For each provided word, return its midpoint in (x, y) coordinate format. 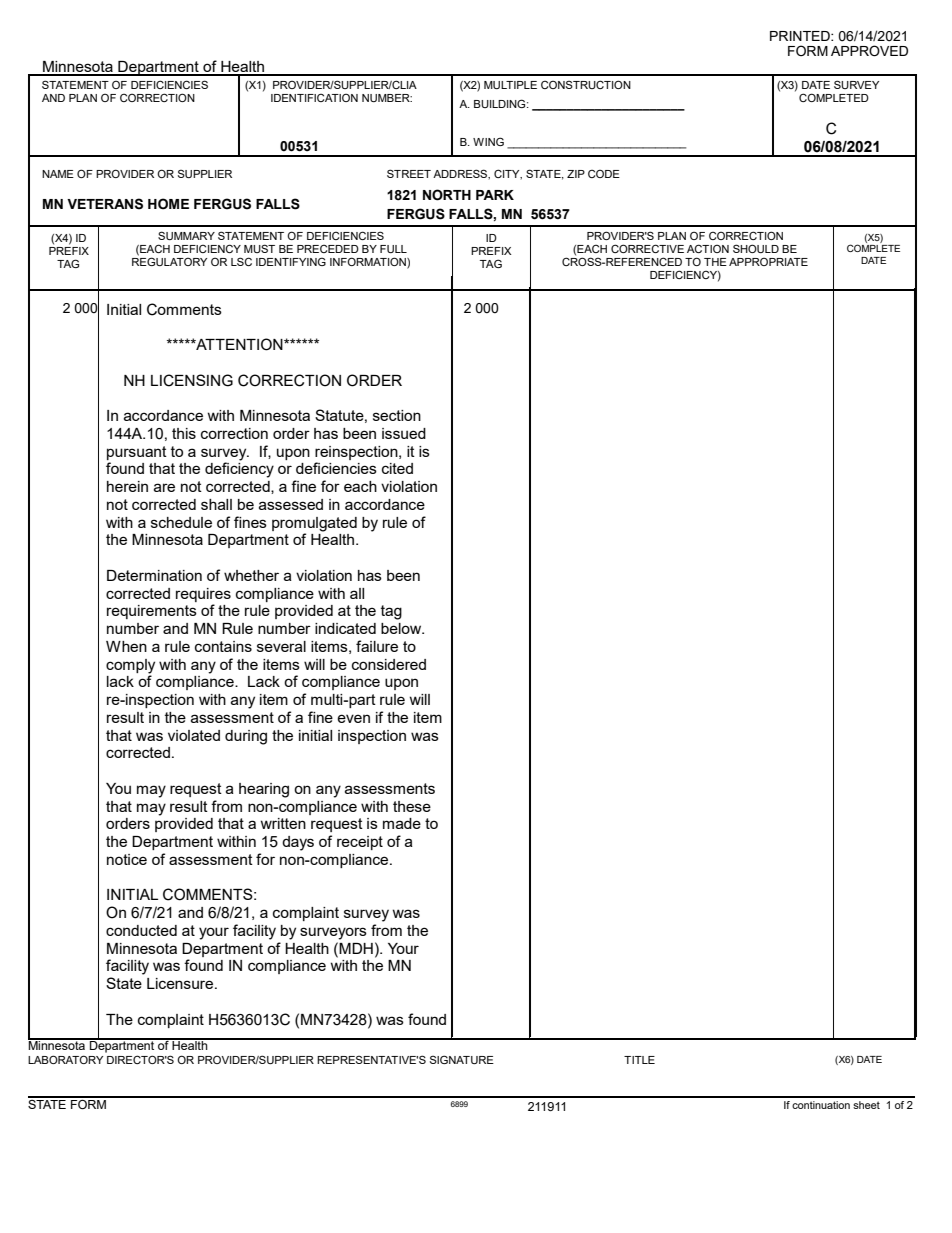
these (412, 806)
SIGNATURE (462, 1059)
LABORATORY (65, 1059)
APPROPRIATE (768, 262)
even (353, 718)
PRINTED (801, 36)
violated (194, 735)
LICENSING (192, 380)
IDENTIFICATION (314, 97)
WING (488, 141)
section (397, 415)
